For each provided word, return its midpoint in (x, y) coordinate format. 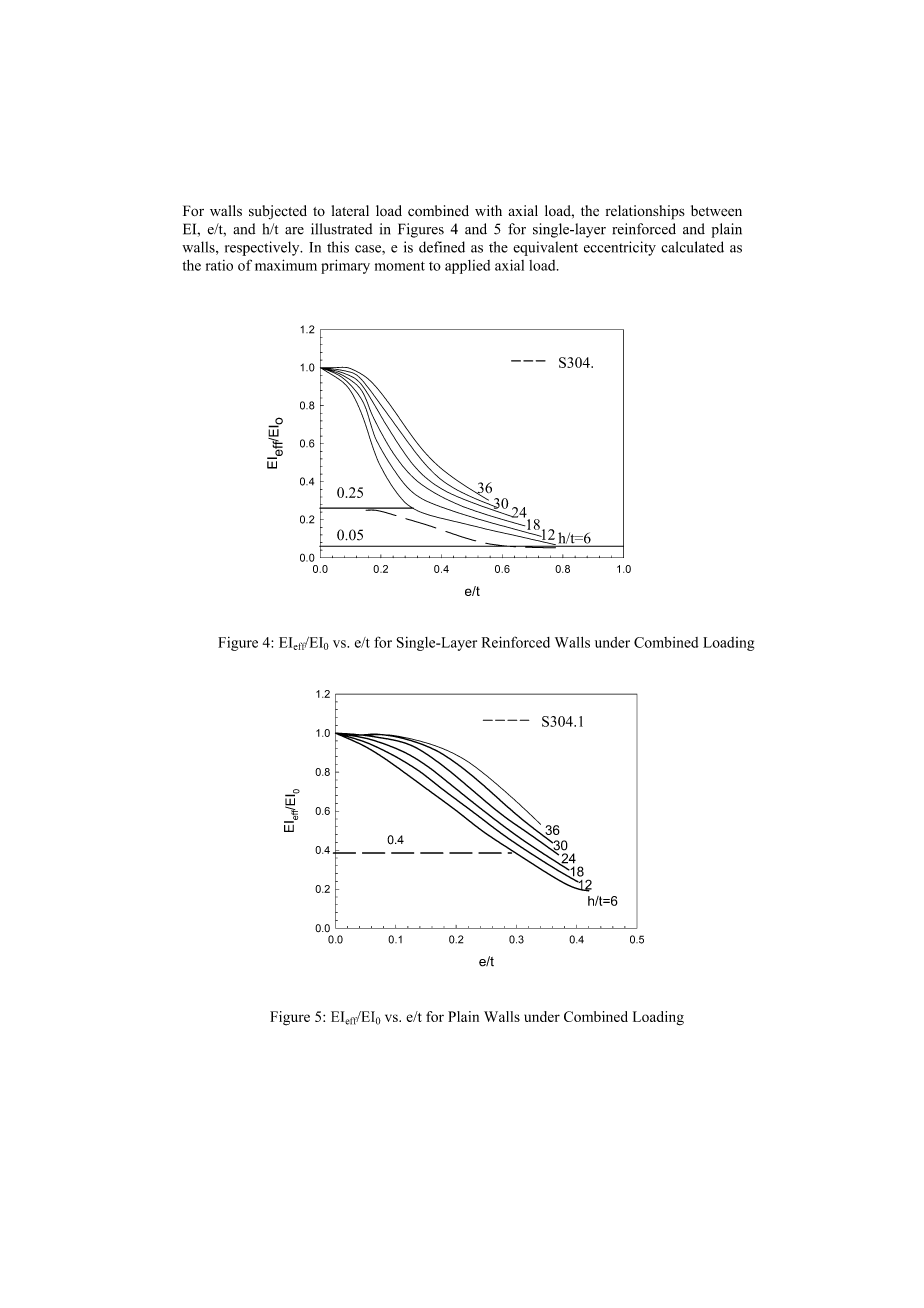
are (294, 231)
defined (442, 247)
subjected (278, 212)
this (338, 247)
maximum (286, 265)
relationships (645, 212)
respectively (263, 248)
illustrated (341, 229)
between (716, 211)
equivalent (545, 248)
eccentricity (620, 248)
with (488, 210)
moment (400, 266)
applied (467, 267)
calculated (692, 247)
